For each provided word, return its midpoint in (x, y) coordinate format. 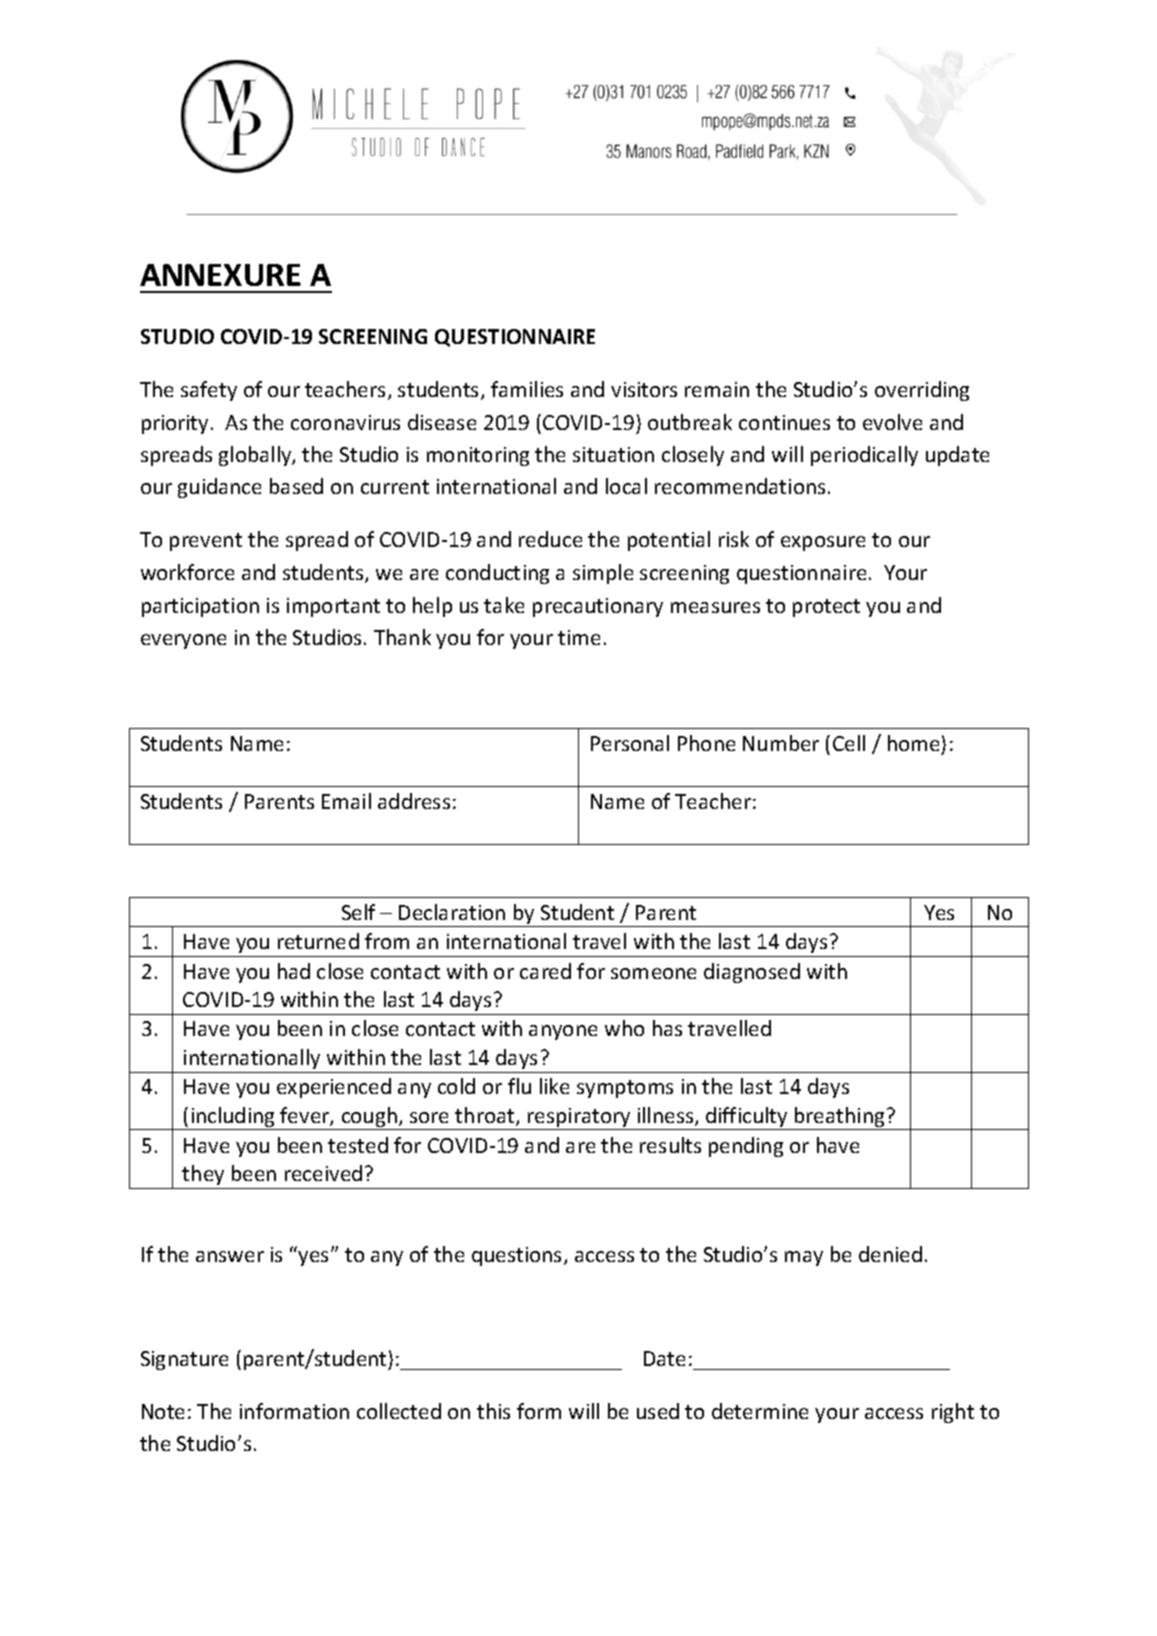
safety (209, 391)
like (554, 1086)
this (493, 1411)
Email (346, 801)
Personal (630, 743)
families (527, 389)
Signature (184, 1360)
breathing (840, 1118)
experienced (334, 1088)
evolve (892, 422)
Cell (849, 743)
